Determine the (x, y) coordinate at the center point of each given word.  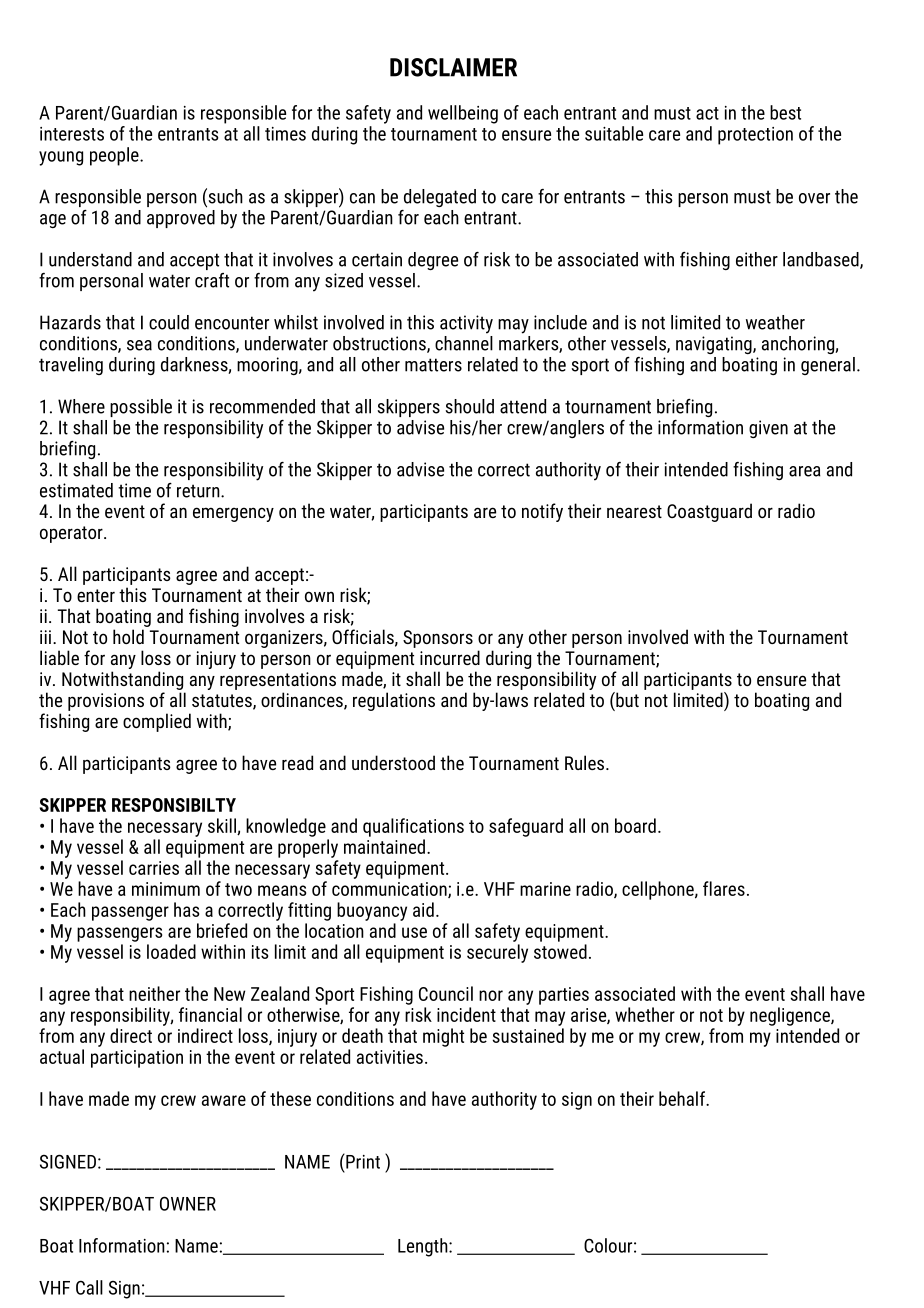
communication (390, 890)
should (469, 406)
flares (724, 888)
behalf (683, 1098)
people (115, 156)
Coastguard (709, 512)
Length (424, 1247)
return (199, 491)
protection (755, 136)
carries (154, 868)
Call (89, 1287)
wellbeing (463, 114)
